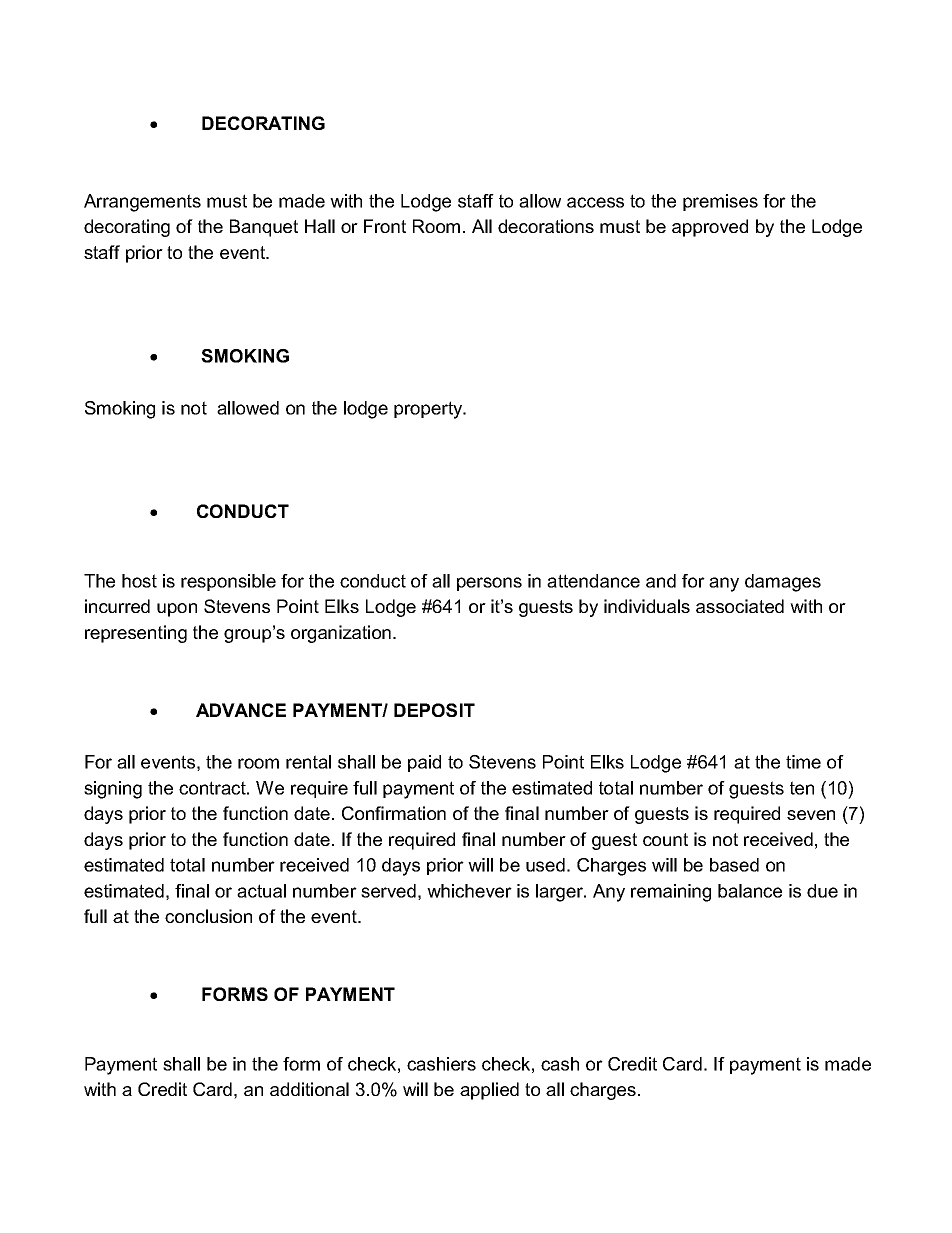  Describe the element at coordinates (264, 228) in the screenshot. I see `Banquet` at that location.
